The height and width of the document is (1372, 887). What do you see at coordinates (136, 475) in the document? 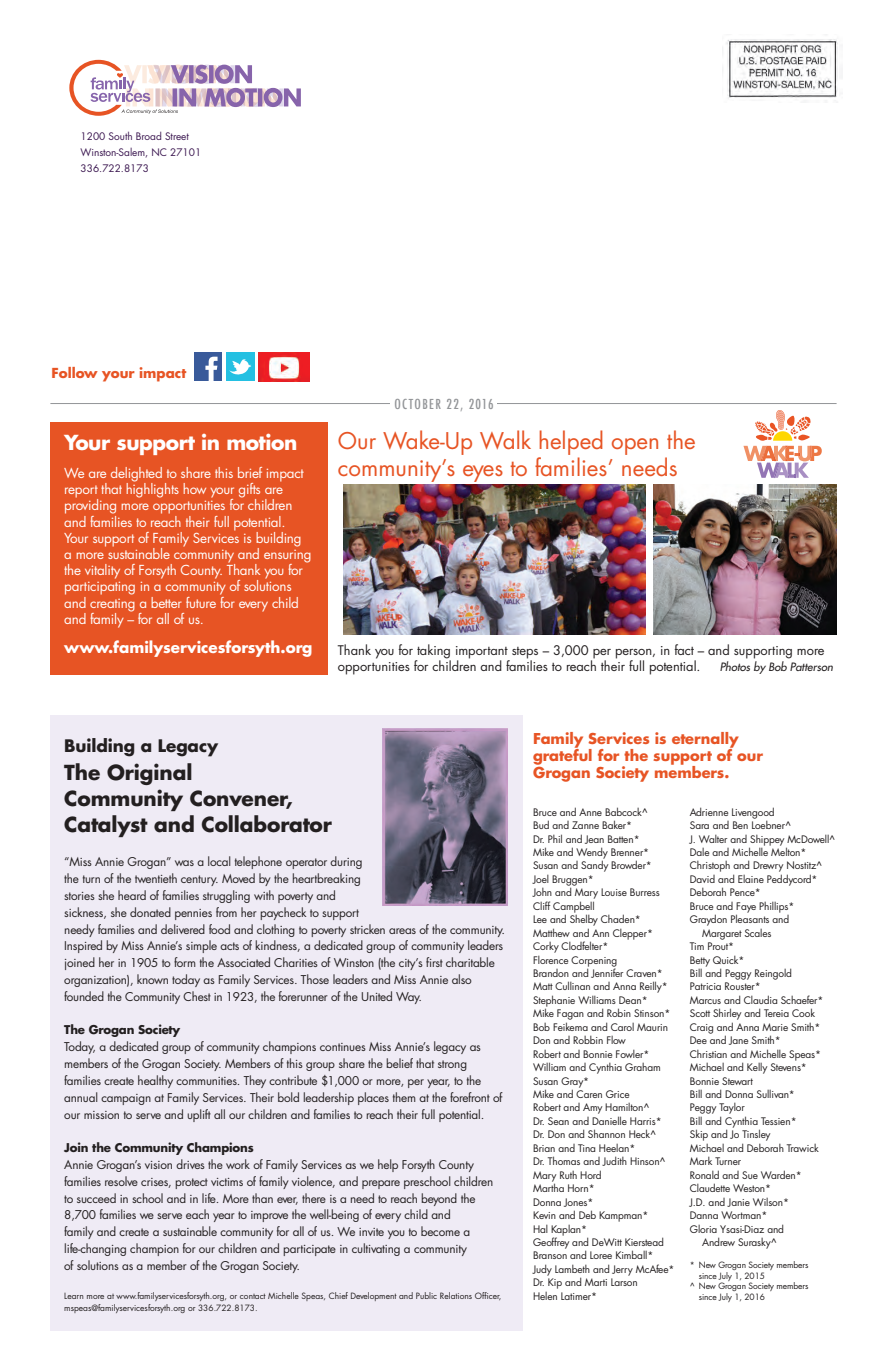
I see `delighted` at bounding box center [136, 475].
